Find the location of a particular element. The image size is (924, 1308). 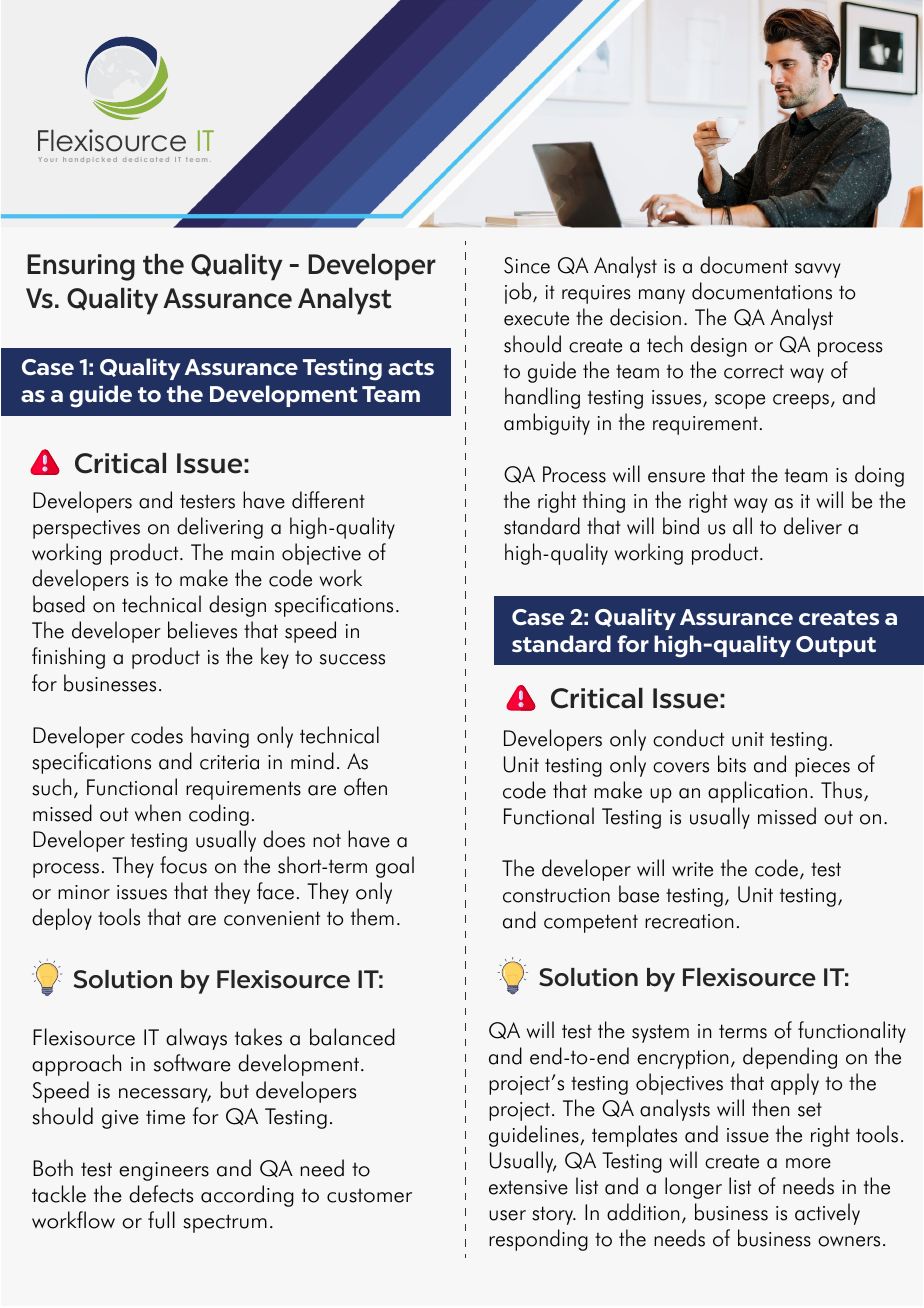

ambiguity is located at coordinates (547, 424).
